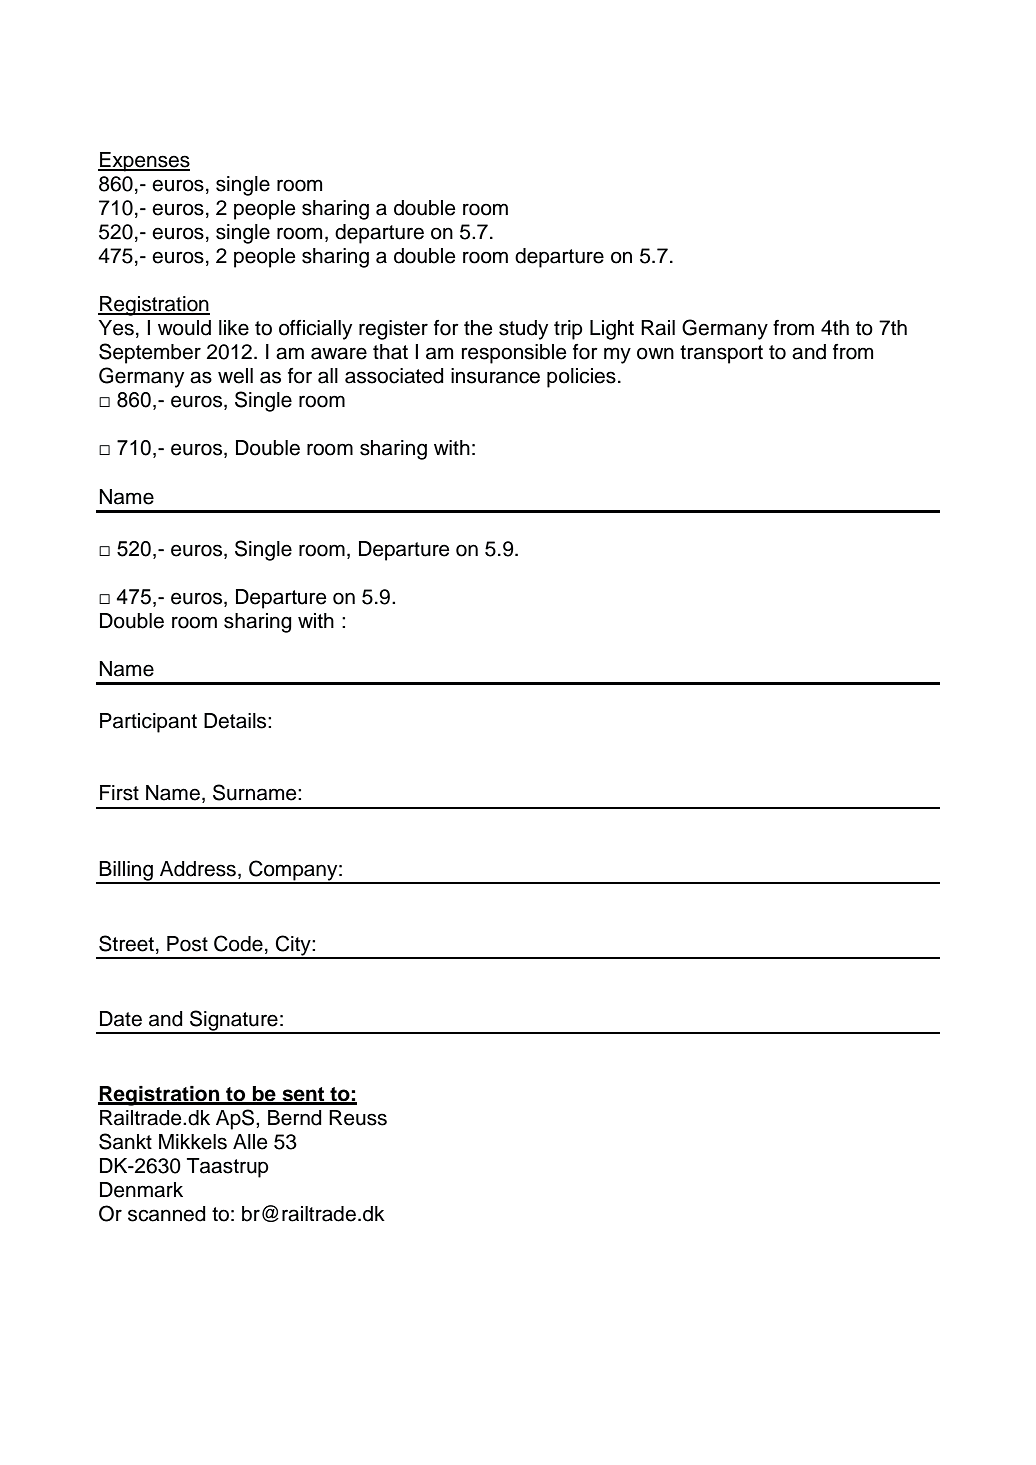 The image size is (1036, 1465). What do you see at coordinates (238, 943) in the screenshot?
I see `Code` at bounding box center [238, 943].
